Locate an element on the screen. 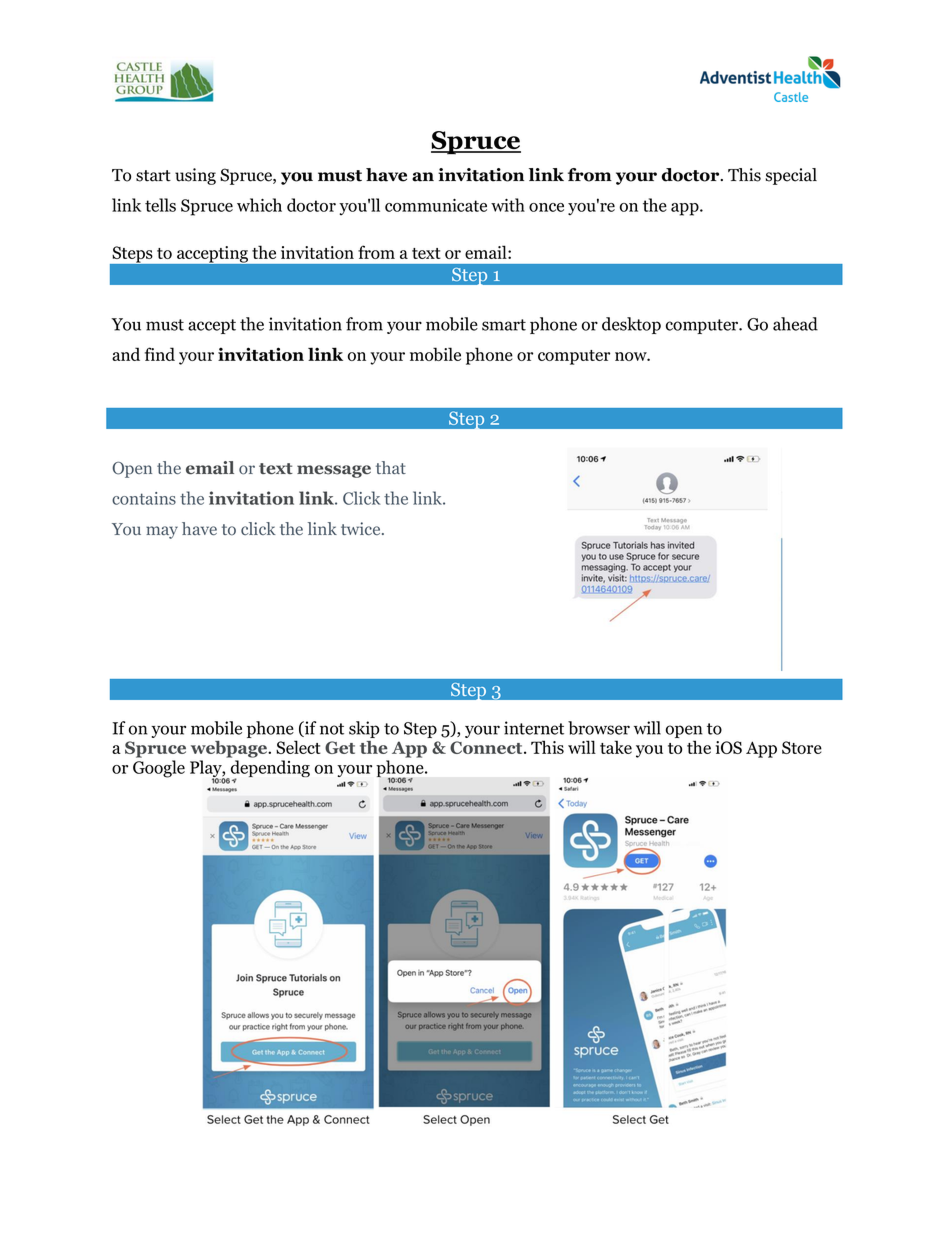 The height and width of the screenshot is (1233, 952). find is located at coordinates (160, 354).
